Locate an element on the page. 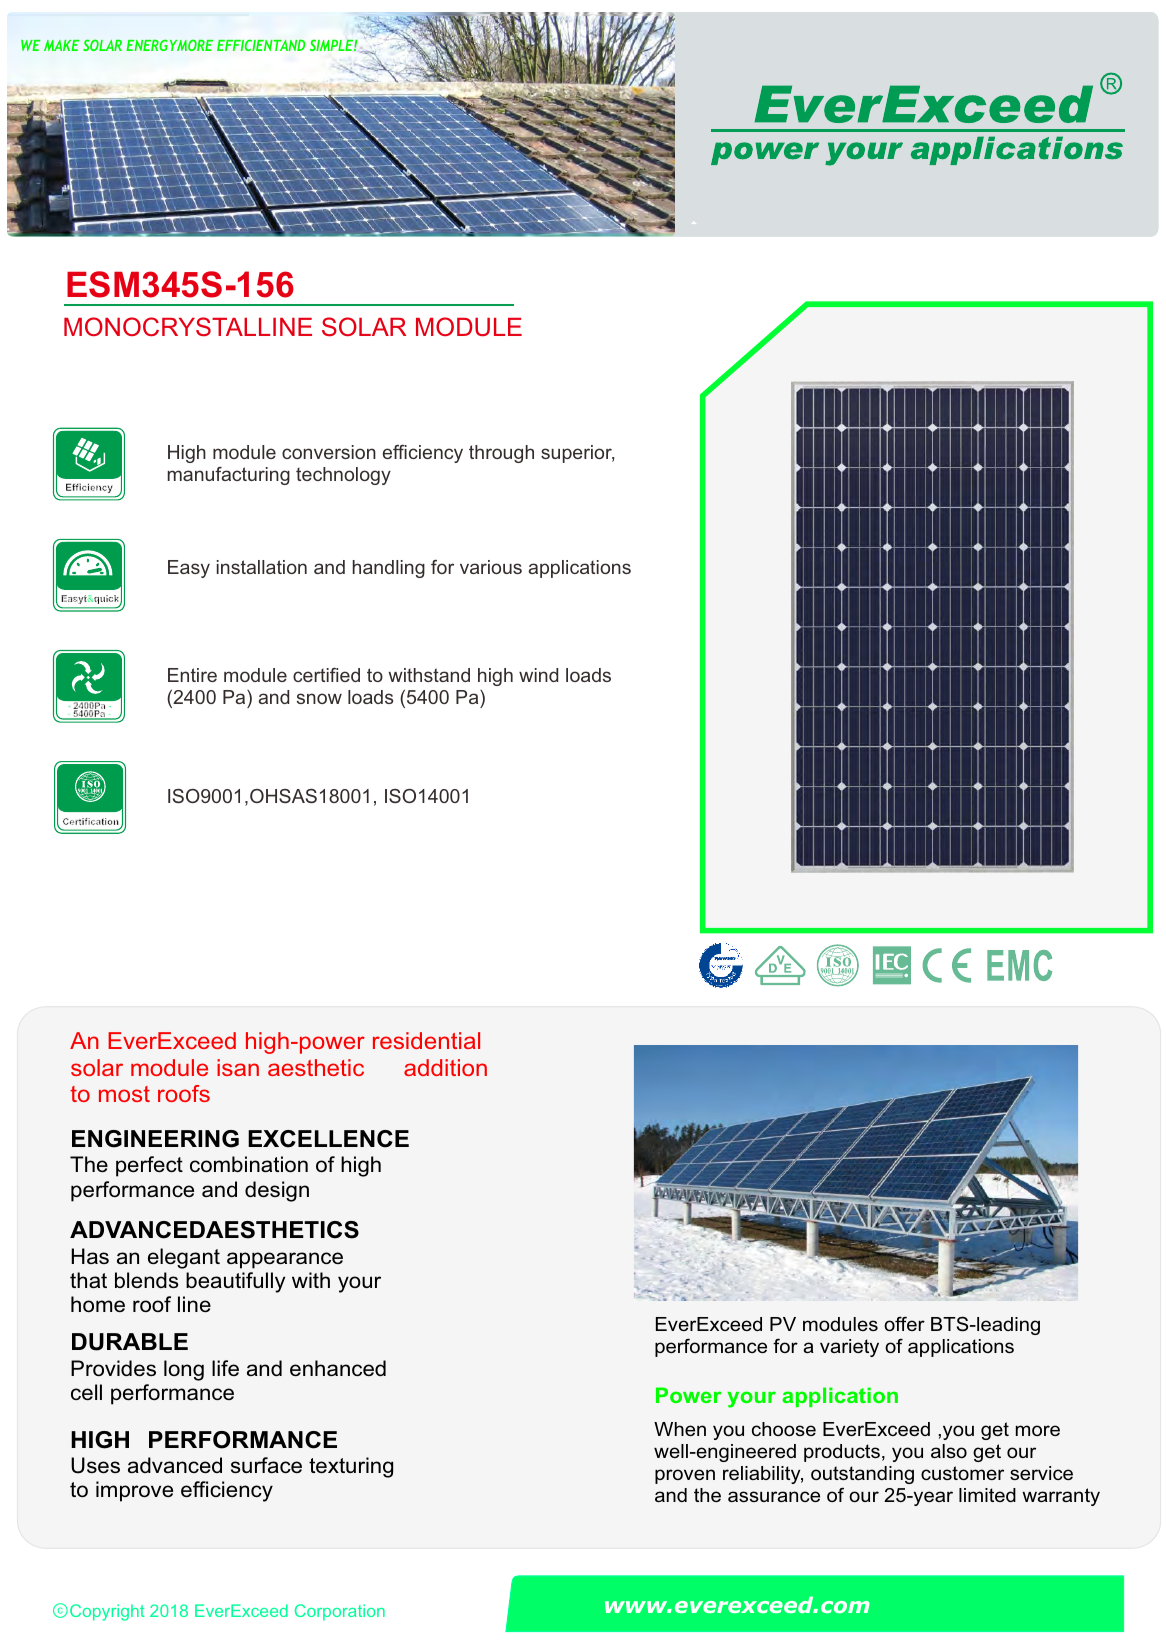 The height and width of the page is (1650, 1166). handling is located at coordinates (389, 569).
